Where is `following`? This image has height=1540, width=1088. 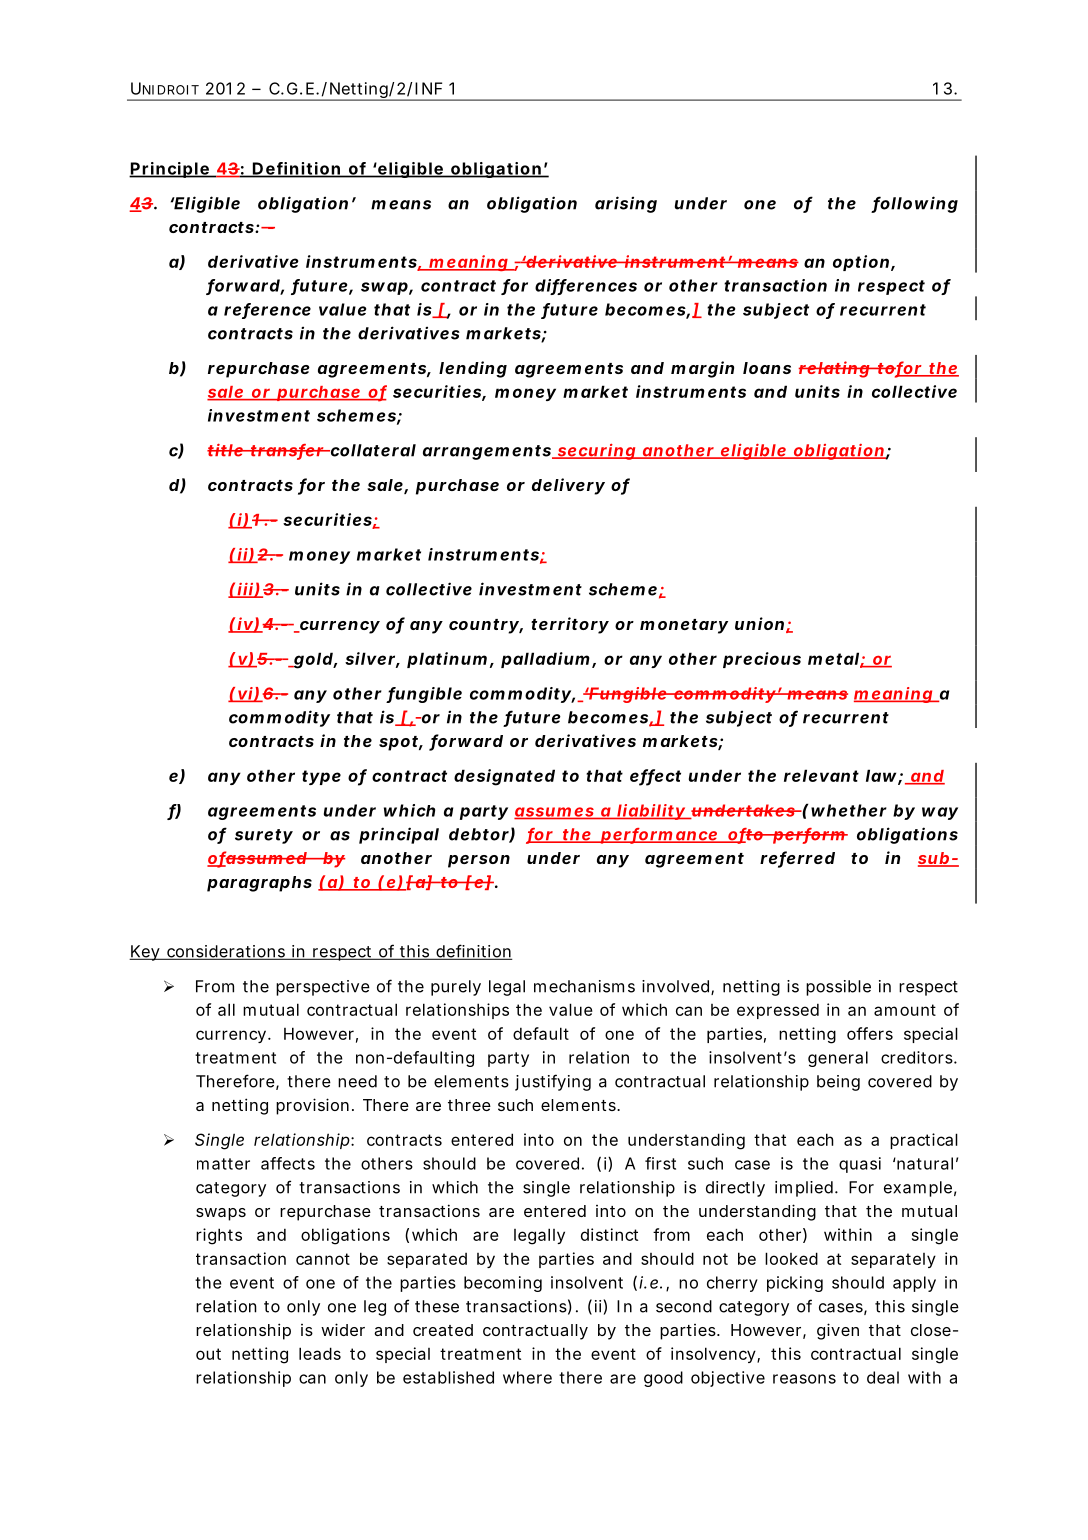
following is located at coordinates (914, 204).
